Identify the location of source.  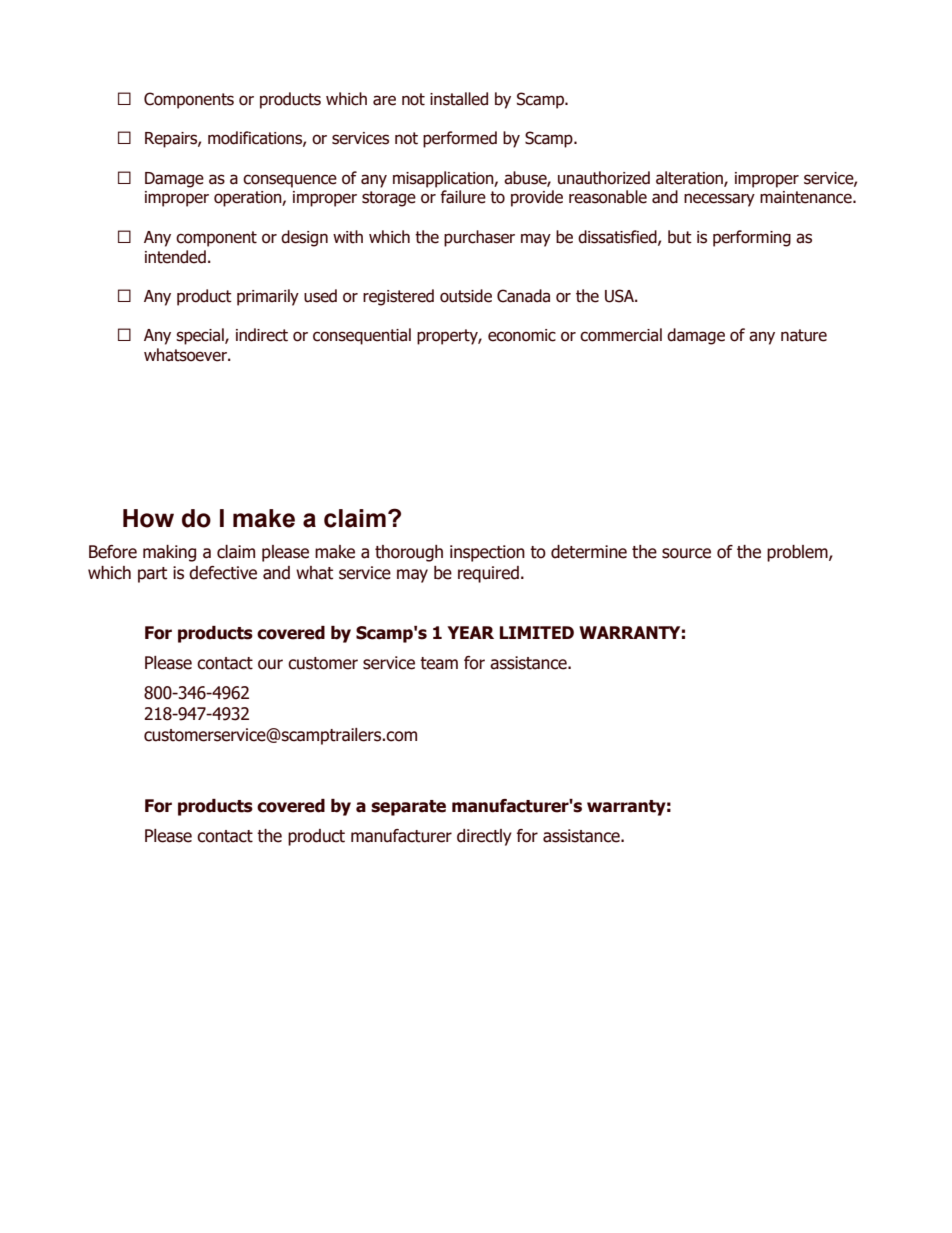
(686, 553).
